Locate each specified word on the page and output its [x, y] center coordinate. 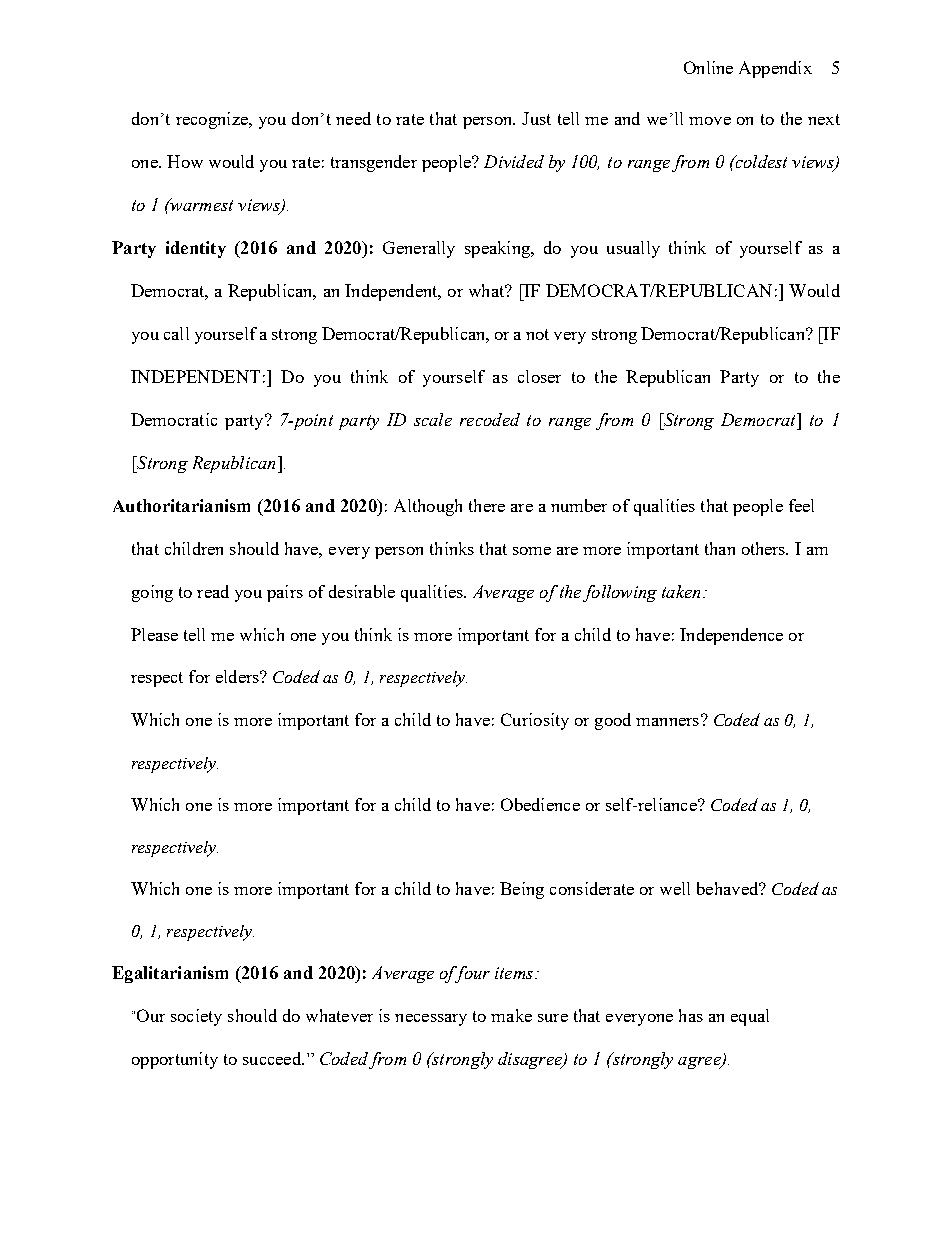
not [537, 334]
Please [154, 634]
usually [633, 249]
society [196, 1017]
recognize [213, 120]
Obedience [540, 804]
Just [536, 118]
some [532, 551]
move [710, 121]
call [176, 333]
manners [667, 722]
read [213, 591]
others [765, 548]
